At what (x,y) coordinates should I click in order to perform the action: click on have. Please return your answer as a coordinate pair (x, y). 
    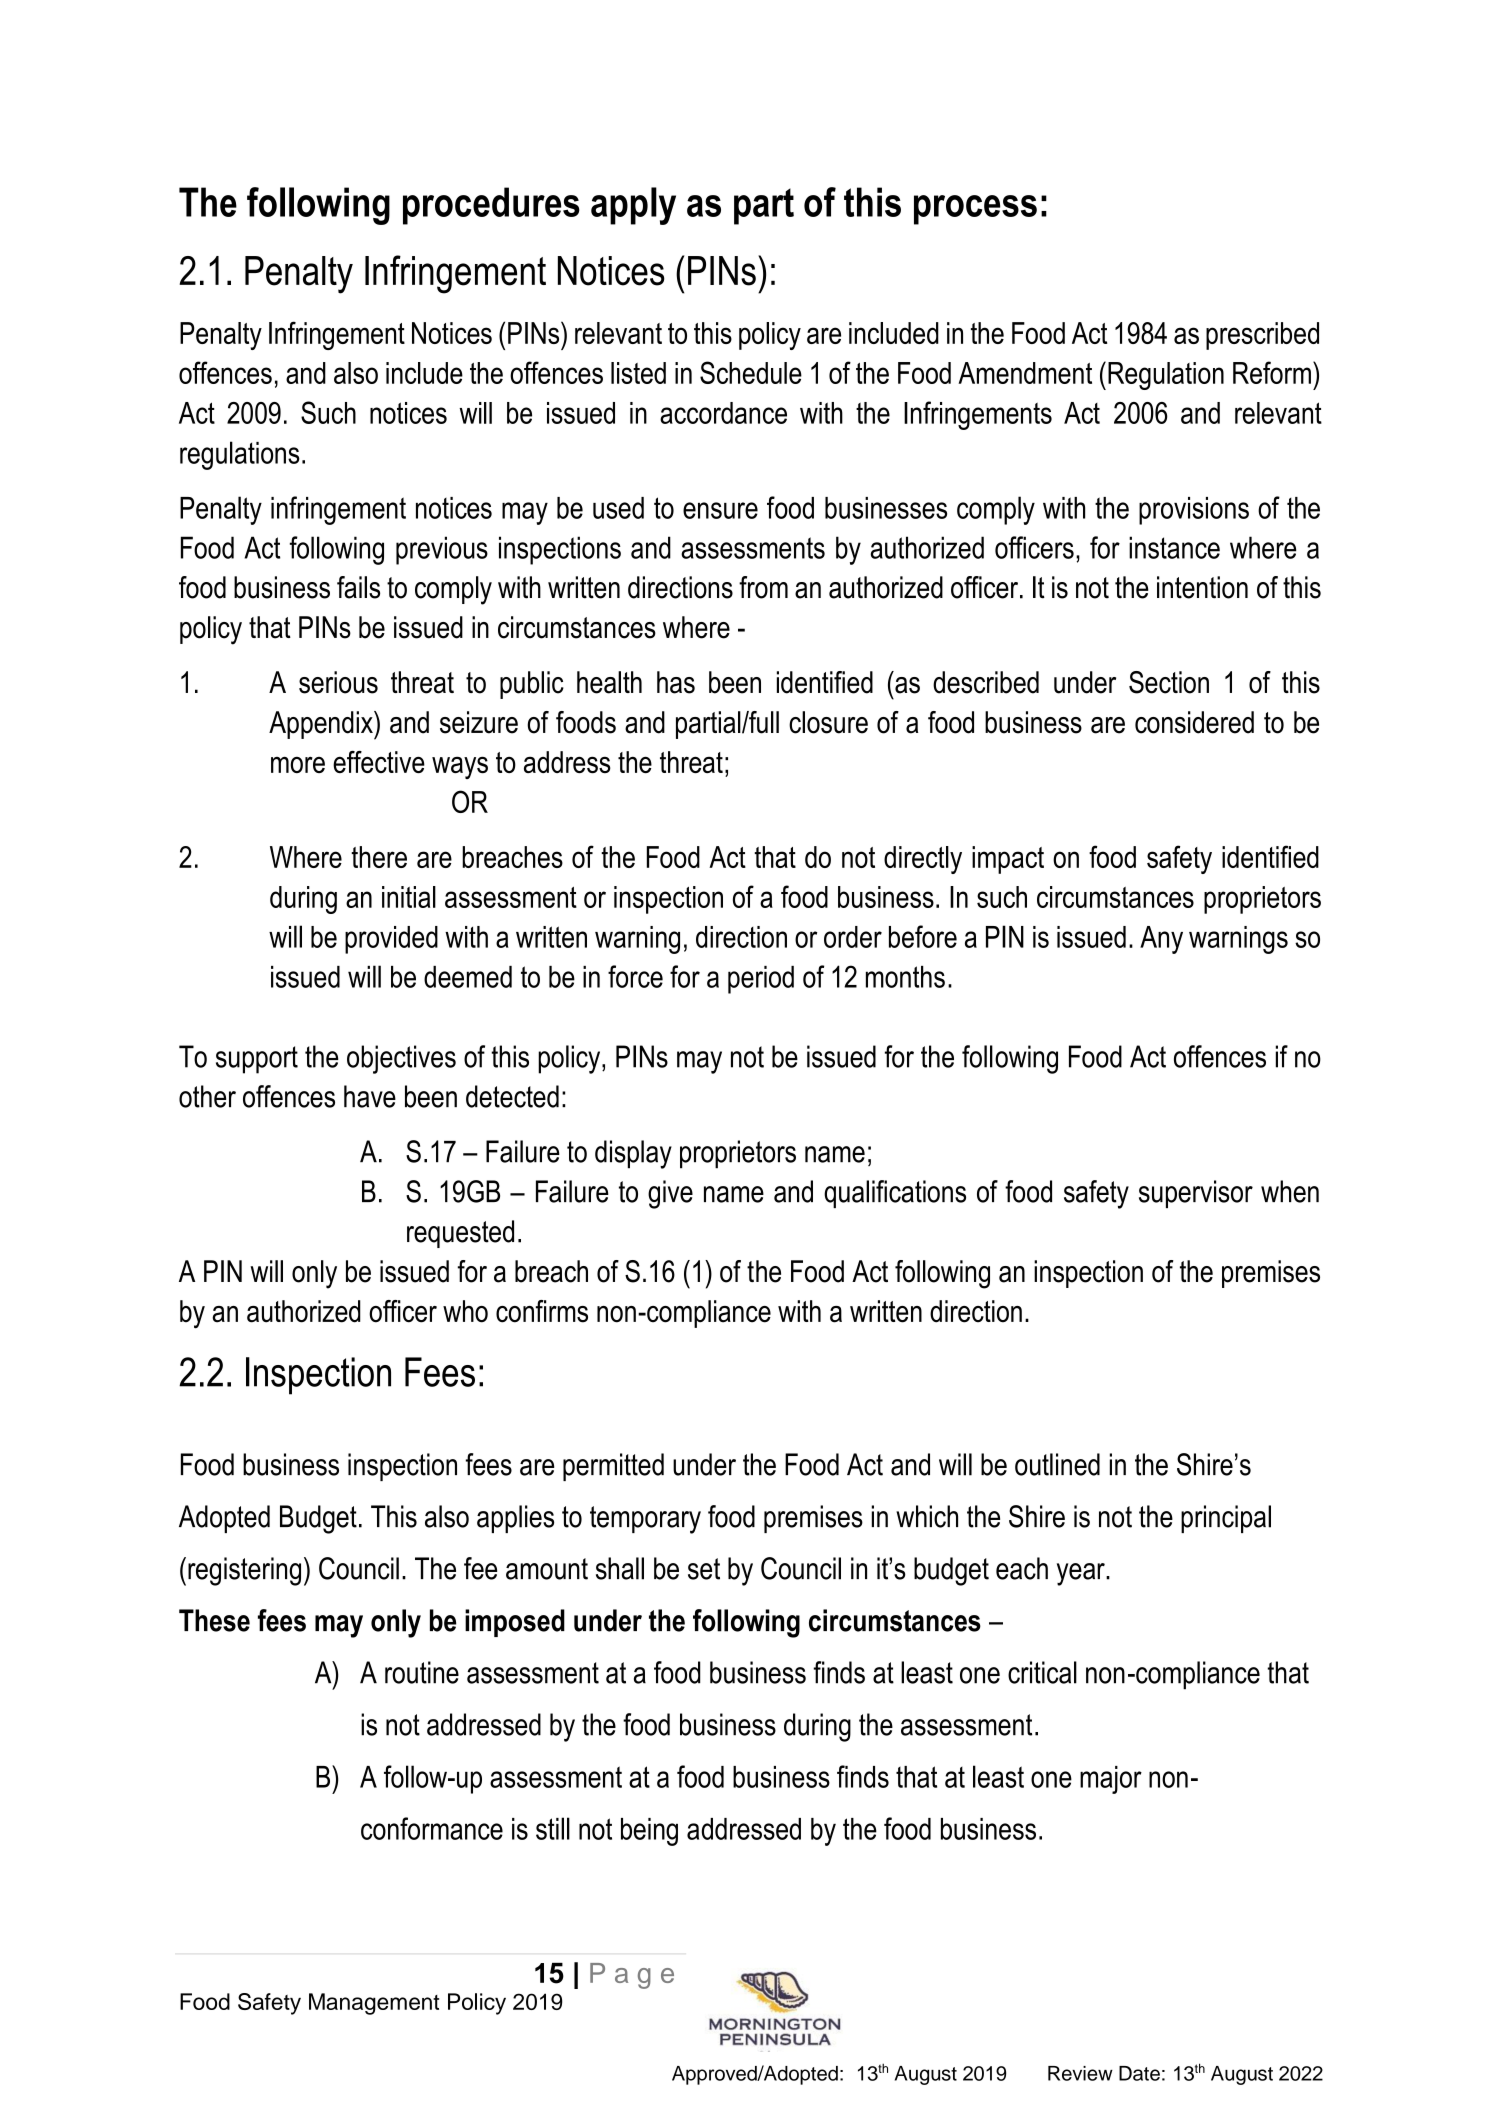
    Looking at the image, I should click on (370, 1096).
